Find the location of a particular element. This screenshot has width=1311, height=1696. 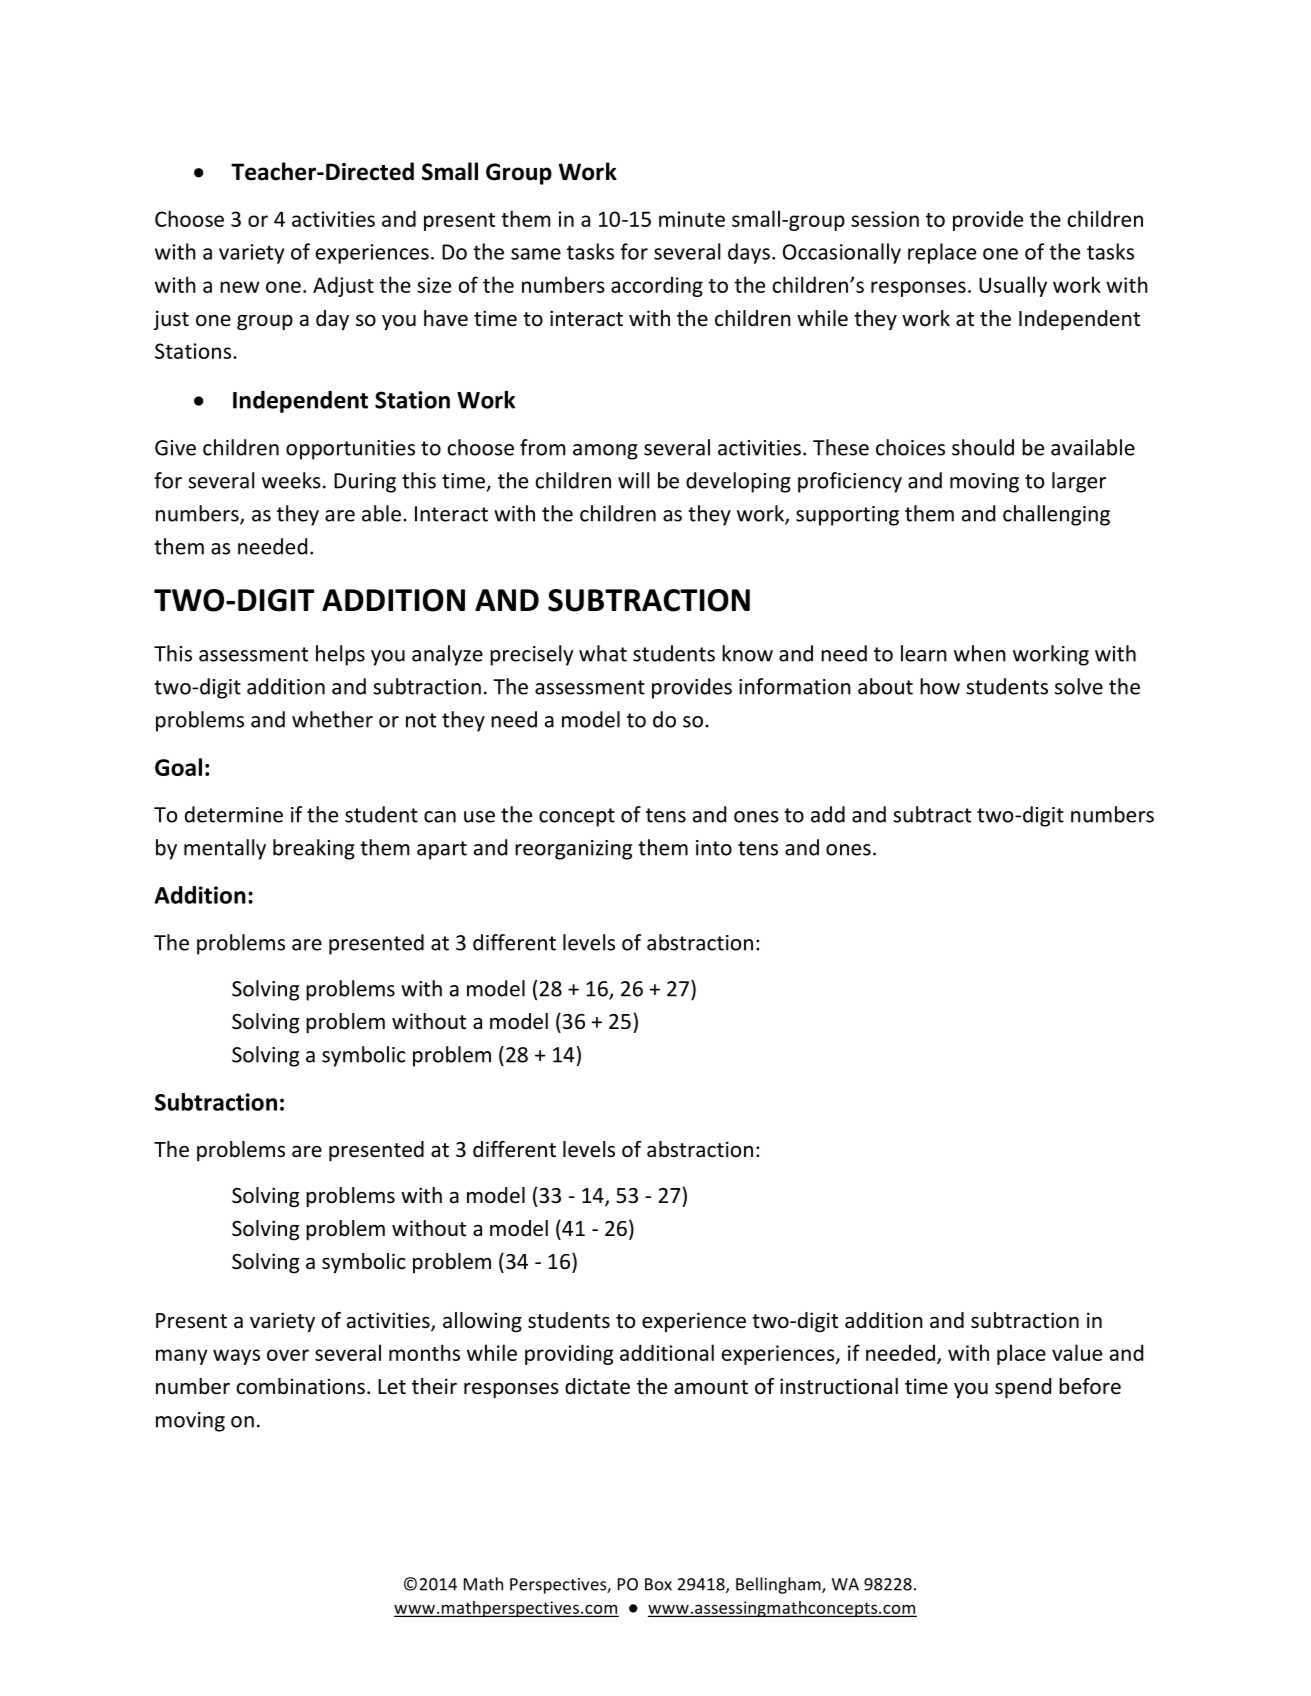

Bellingham is located at coordinates (779, 1585).
